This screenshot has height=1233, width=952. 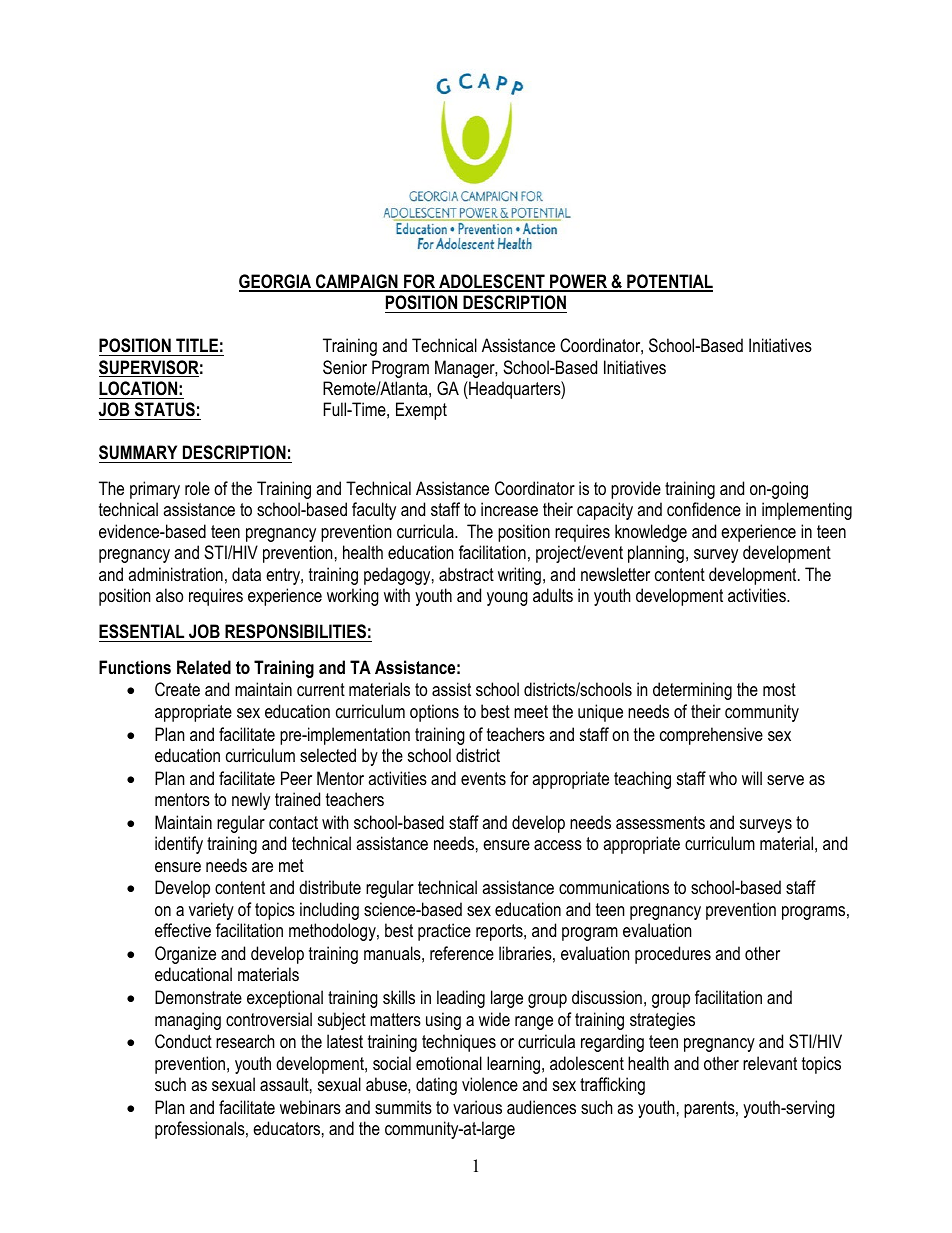 What do you see at coordinates (490, 1084) in the screenshot?
I see `violence` at bounding box center [490, 1084].
